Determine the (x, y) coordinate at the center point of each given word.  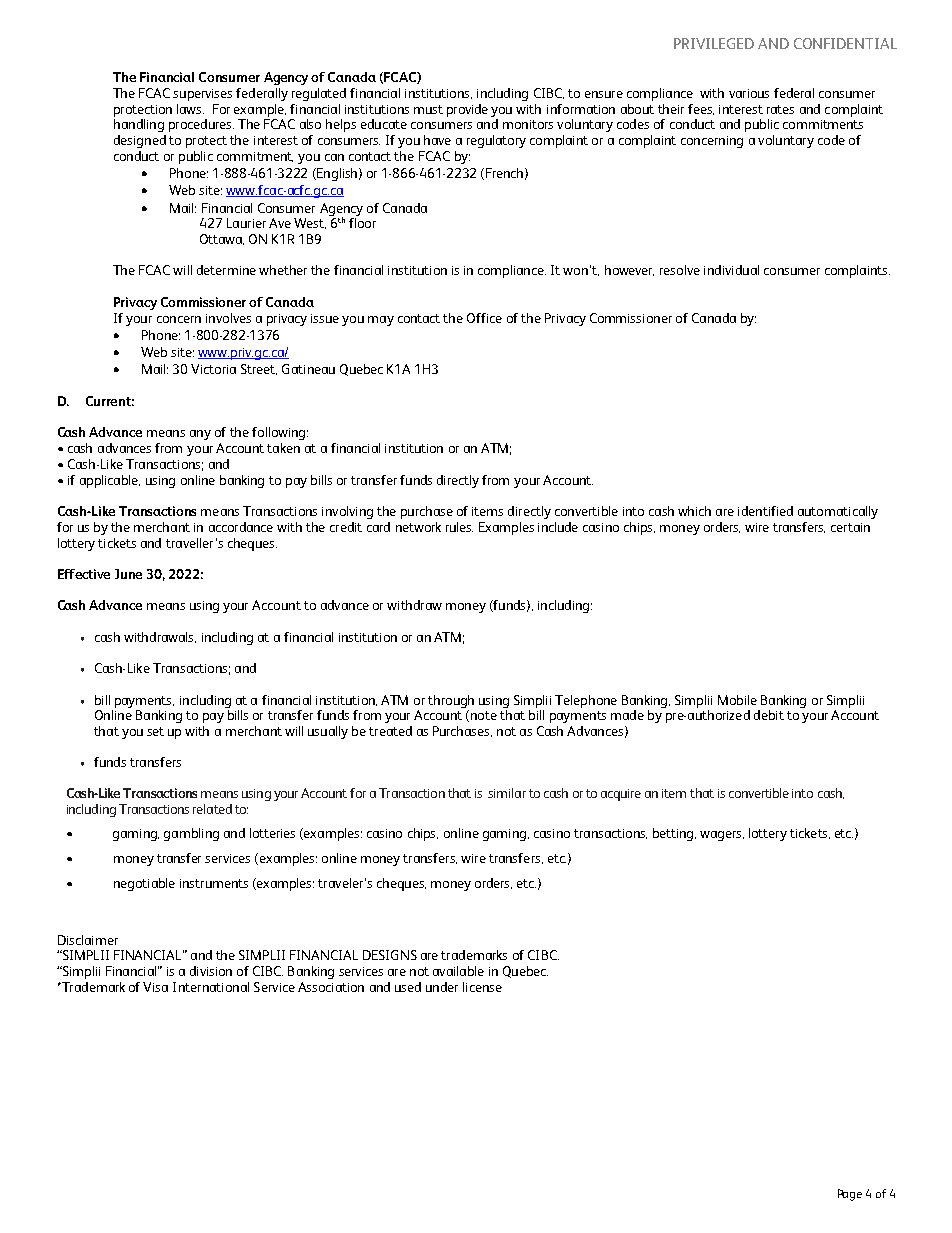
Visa (155, 987)
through (451, 701)
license (482, 987)
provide (467, 110)
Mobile (737, 700)
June (128, 574)
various (749, 93)
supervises (202, 95)
